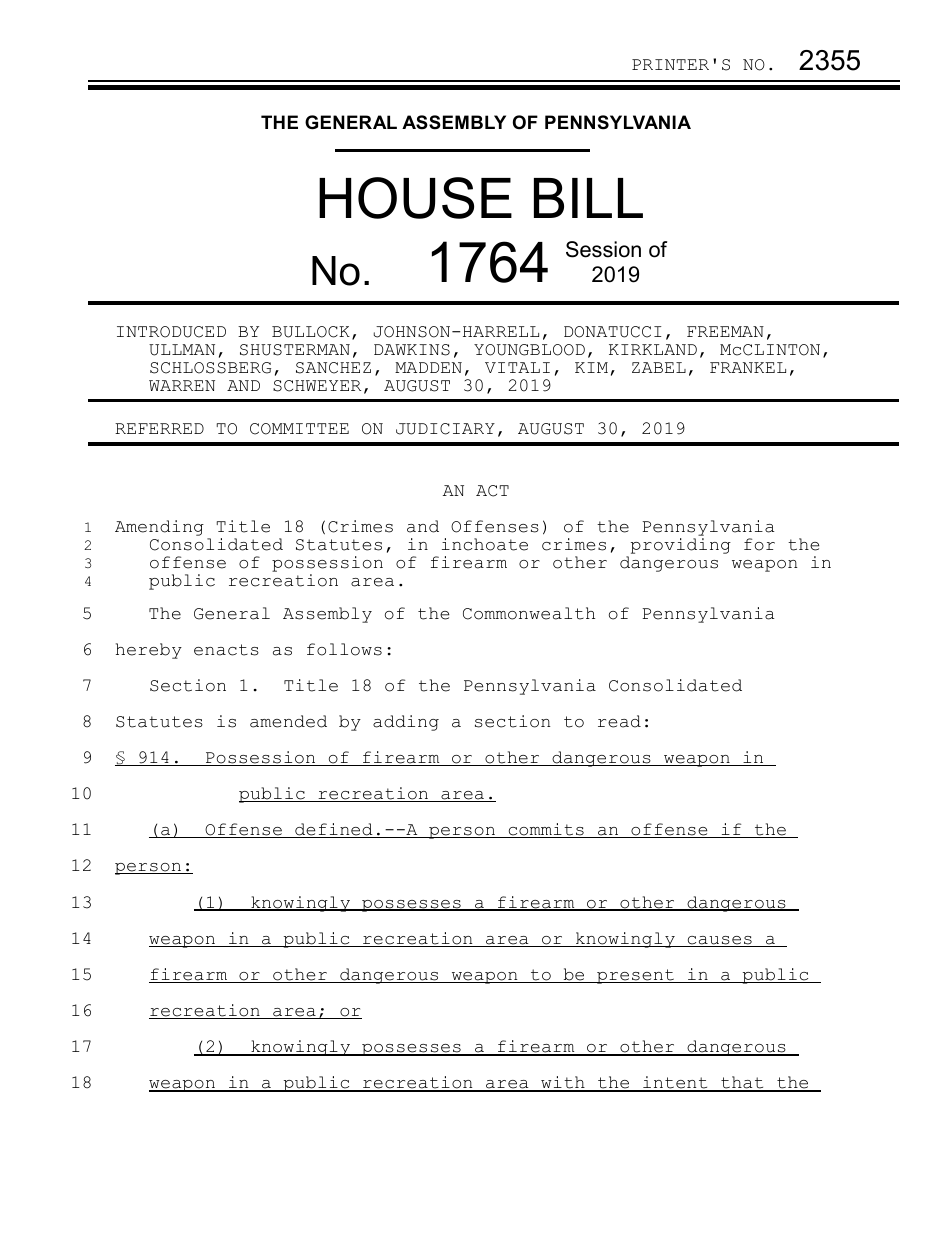 This page has height=1233, width=952. Describe the element at coordinates (226, 650) in the page. I see `enacts` at that location.
